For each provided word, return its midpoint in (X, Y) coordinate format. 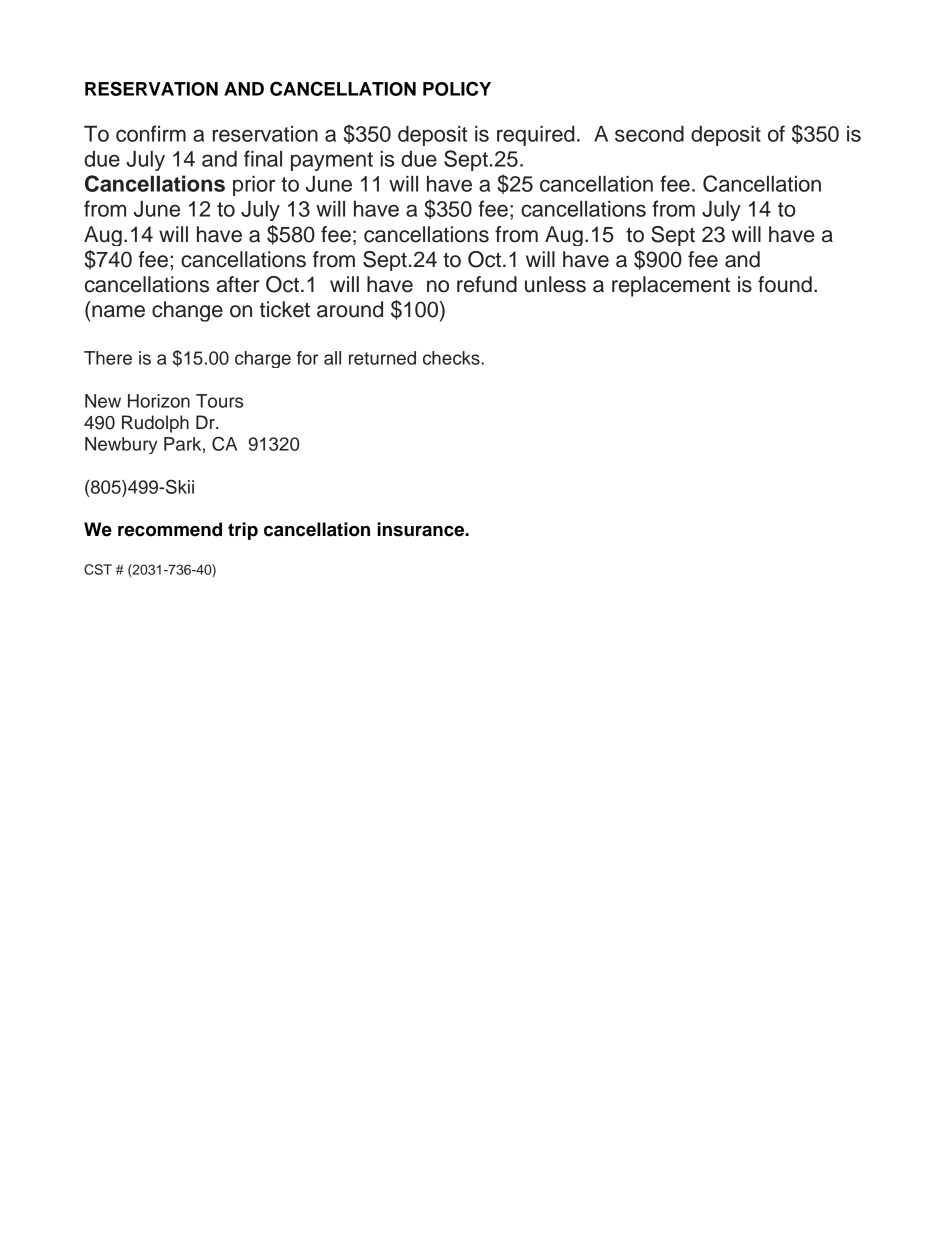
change (187, 311)
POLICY (457, 88)
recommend (170, 529)
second (649, 134)
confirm (151, 133)
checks (452, 358)
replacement (671, 286)
